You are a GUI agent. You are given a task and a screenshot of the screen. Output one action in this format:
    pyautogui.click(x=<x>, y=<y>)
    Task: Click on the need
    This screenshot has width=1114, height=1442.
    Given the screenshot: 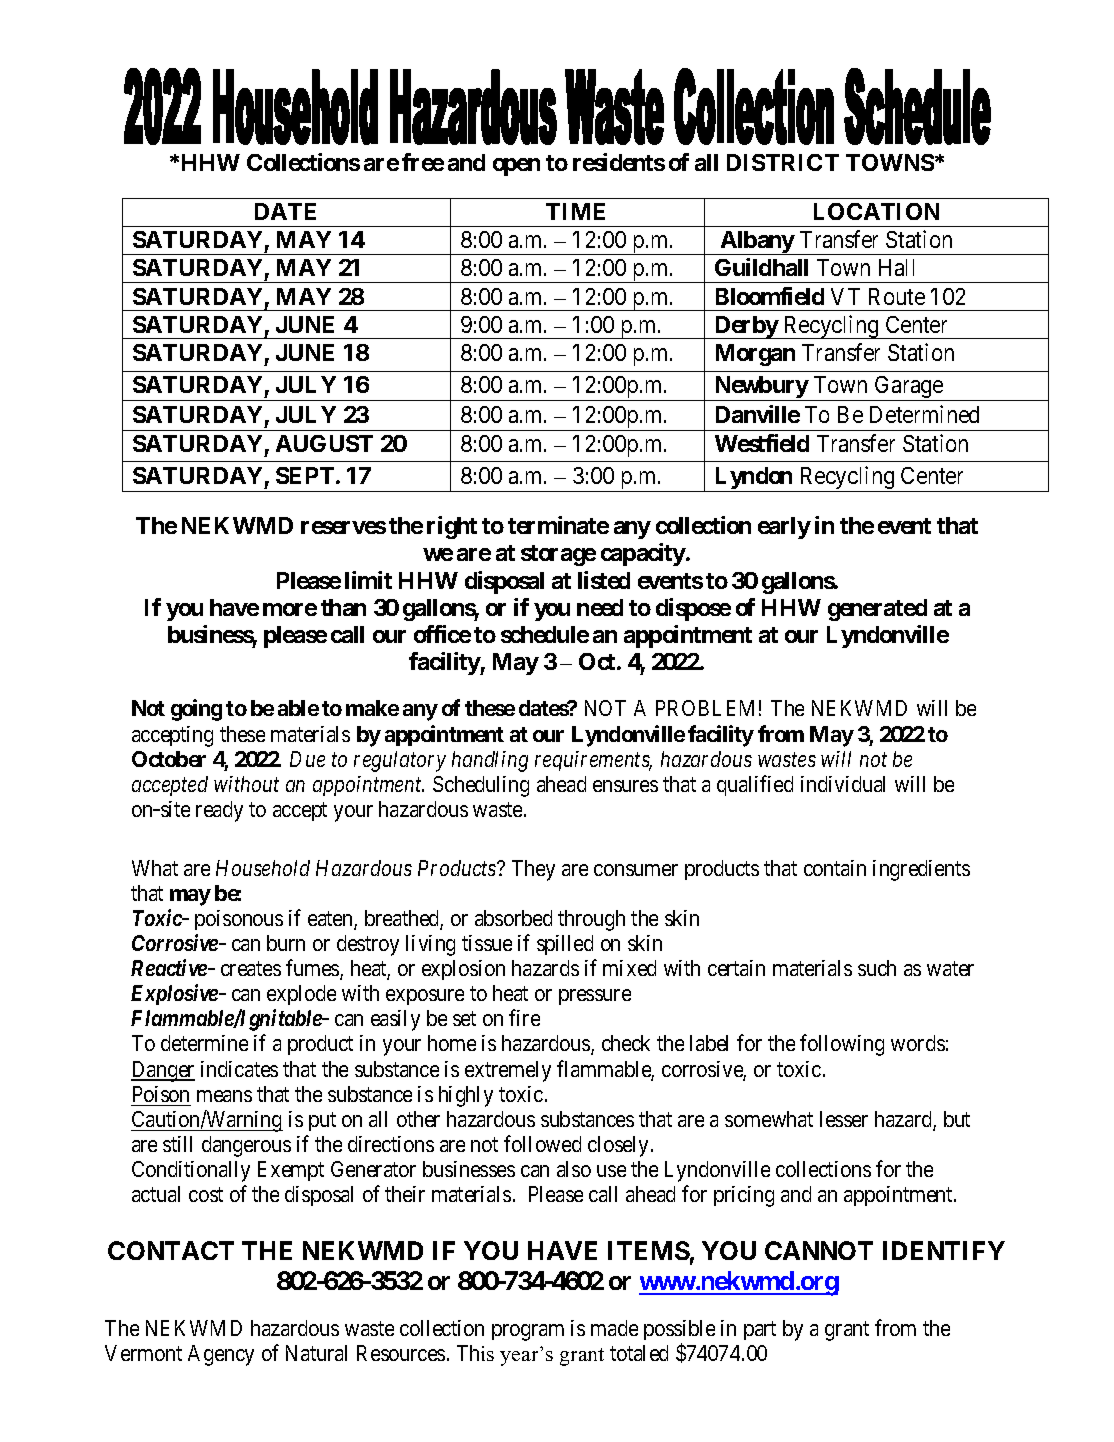 What is the action you would take?
    pyautogui.click(x=600, y=607)
